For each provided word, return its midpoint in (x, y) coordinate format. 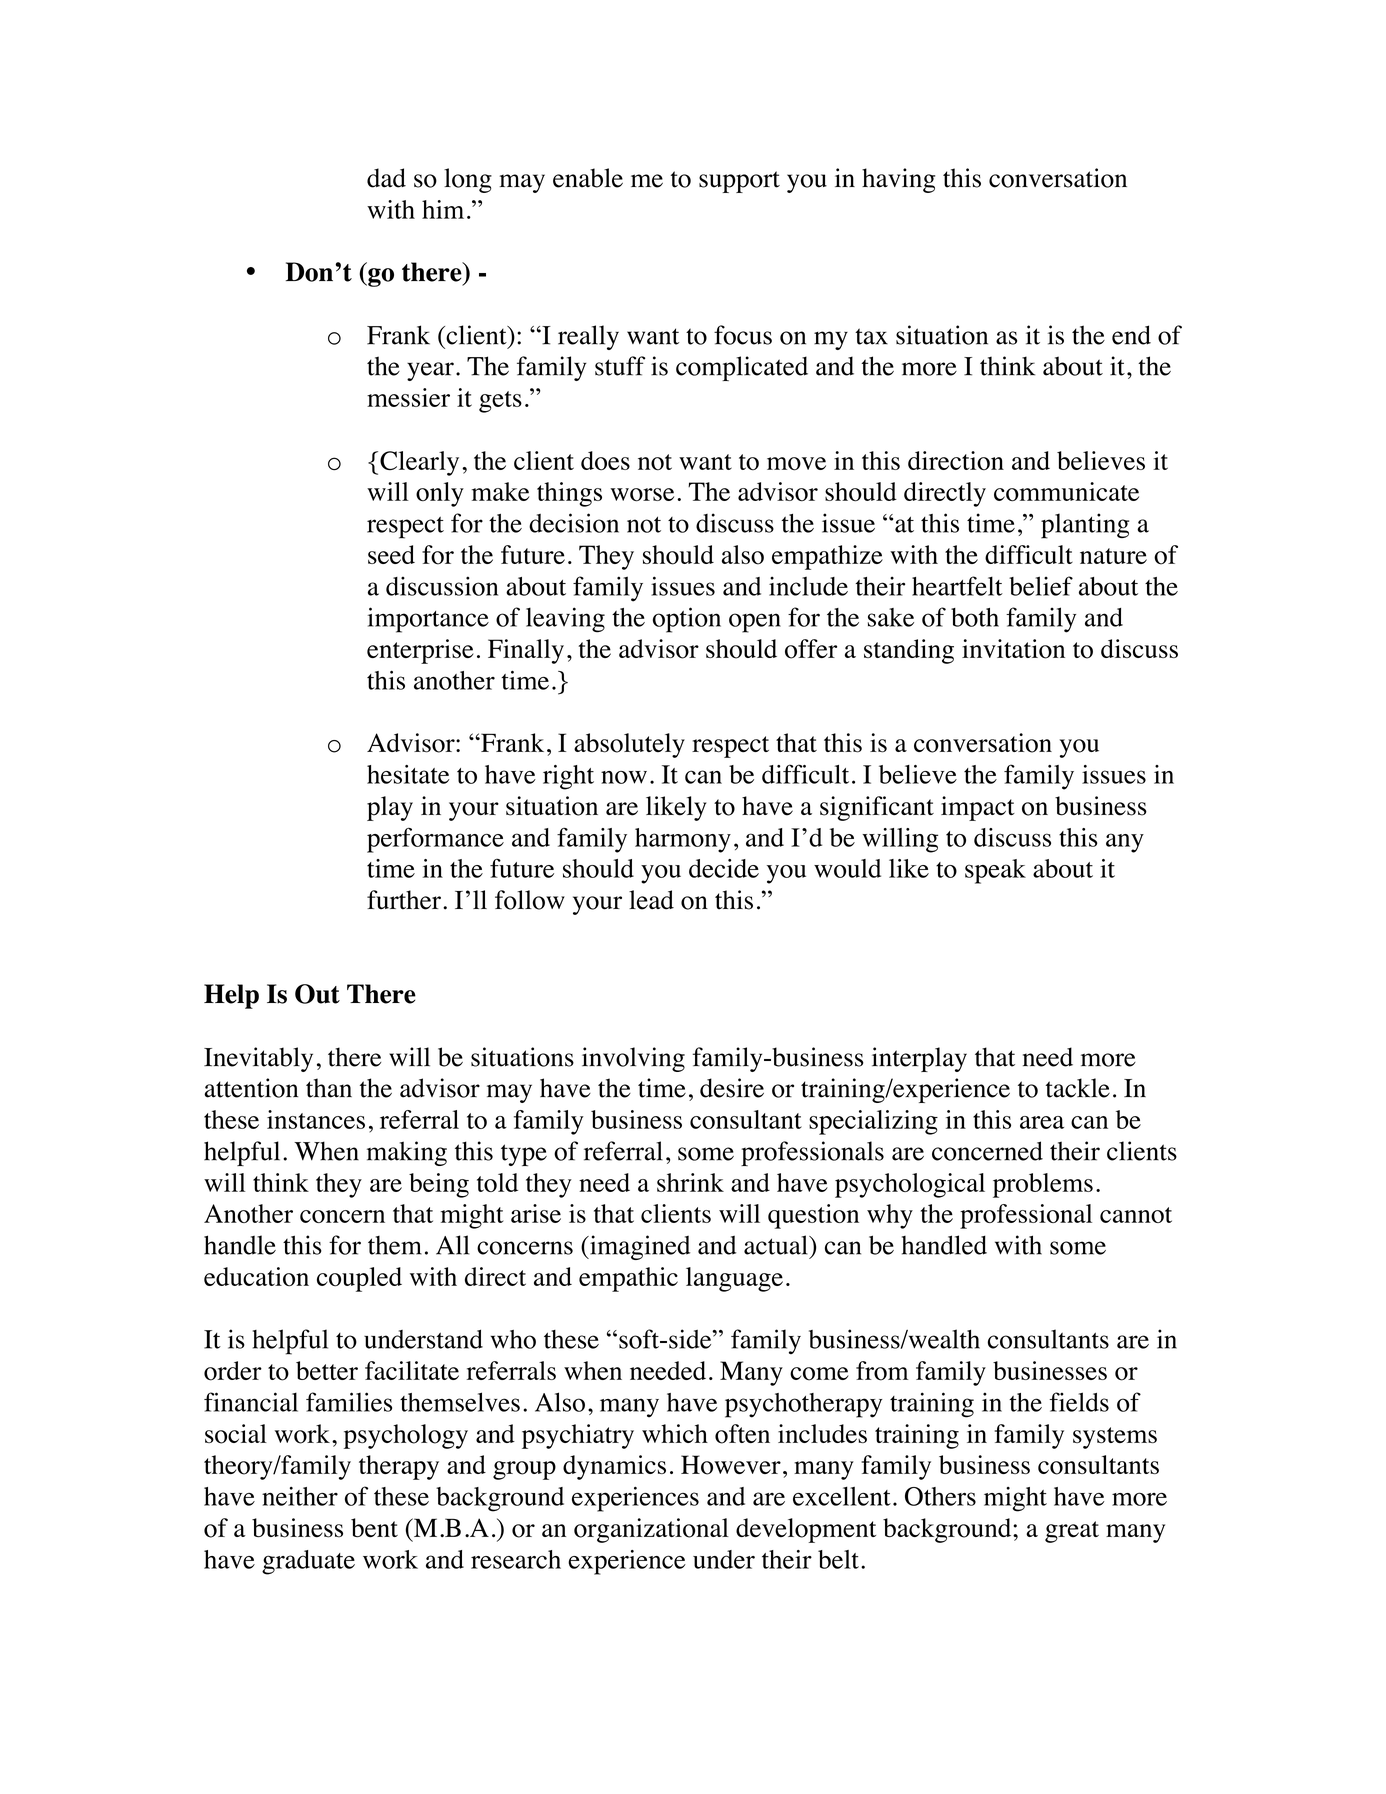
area (1042, 1122)
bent (374, 1528)
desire (732, 1088)
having (898, 180)
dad (386, 178)
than (329, 1088)
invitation (1013, 649)
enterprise (420, 651)
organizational (651, 1530)
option (687, 620)
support (739, 182)
